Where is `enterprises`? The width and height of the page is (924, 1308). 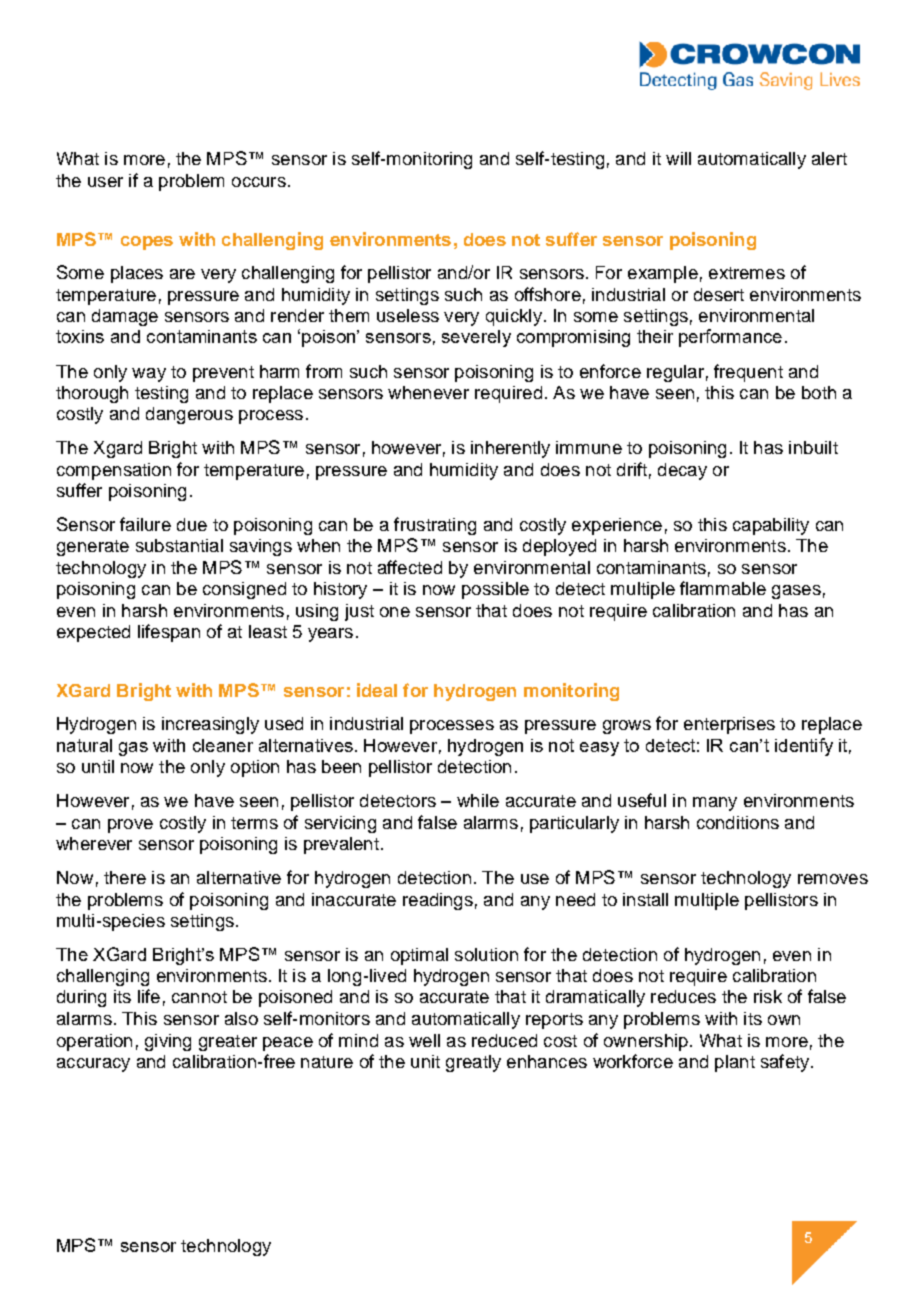 enterprises is located at coordinates (729, 725).
